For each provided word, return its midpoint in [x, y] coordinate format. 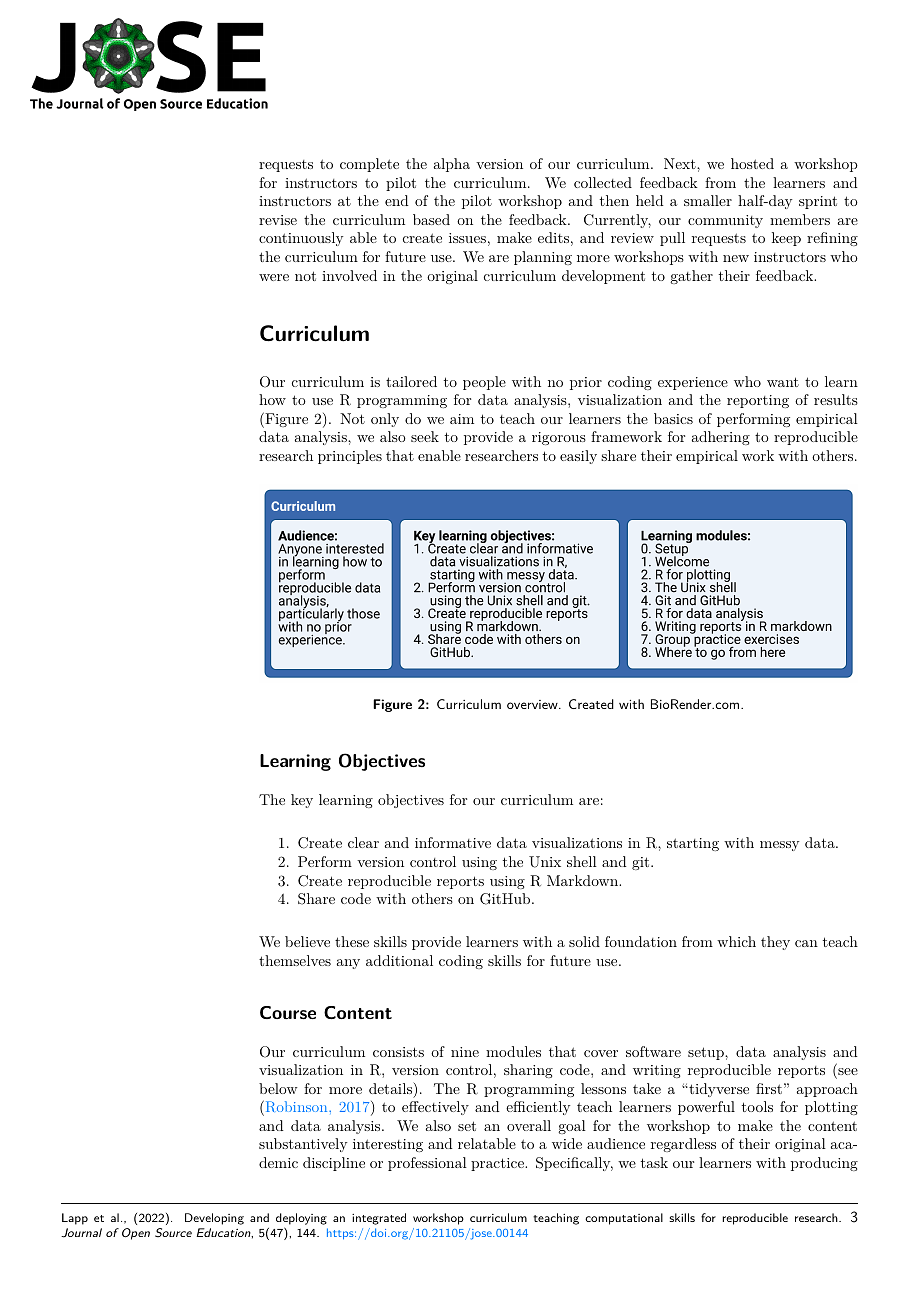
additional [399, 960]
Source [173, 1232]
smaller [708, 200]
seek [425, 436]
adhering [721, 438]
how [272, 399]
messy [779, 846]
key [302, 801]
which [736, 941]
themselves [295, 960]
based [431, 219]
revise [278, 220]
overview [533, 704]
